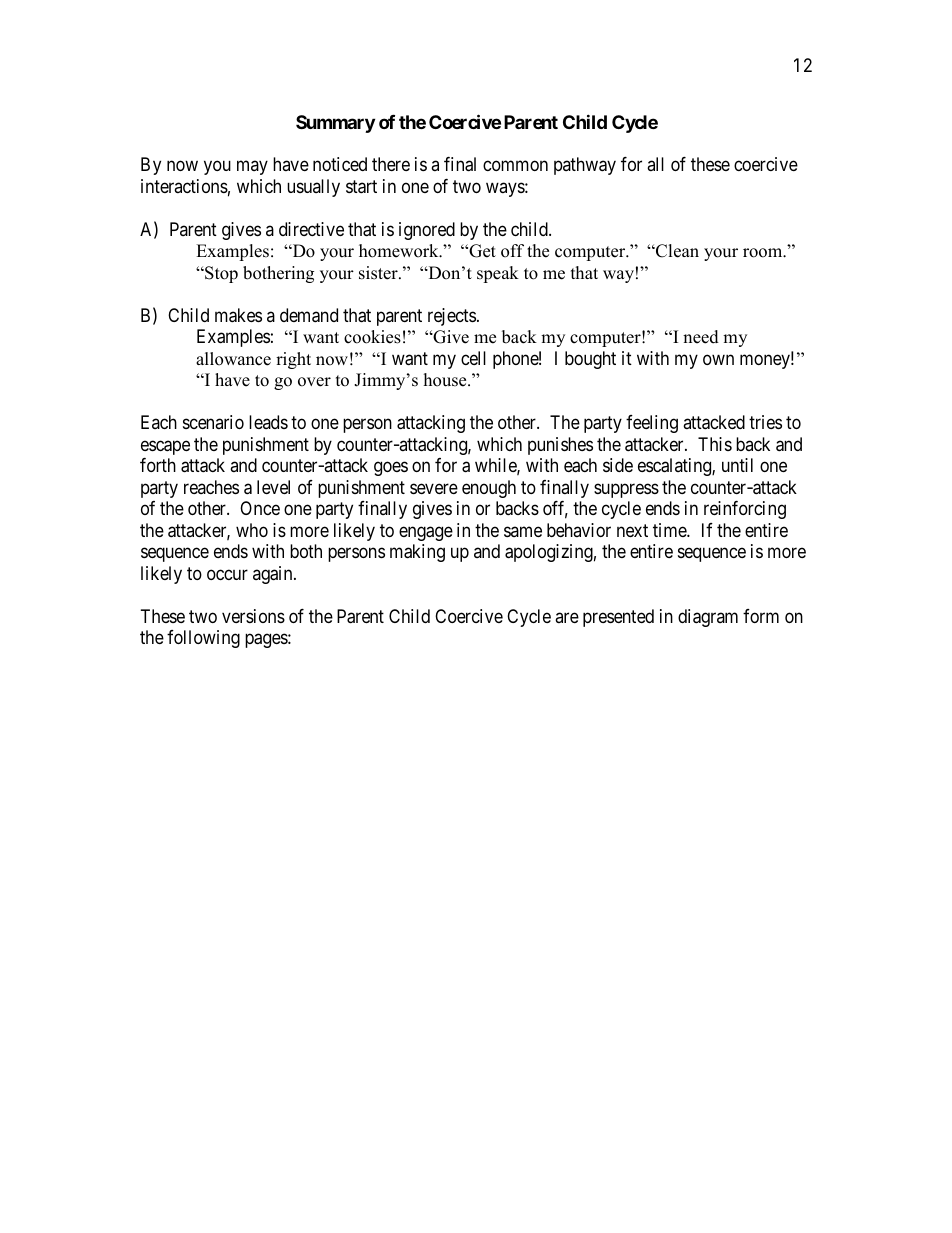 The height and width of the screenshot is (1233, 952). What do you see at coordinates (252, 168) in the screenshot?
I see `may` at bounding box center [252, 168].
